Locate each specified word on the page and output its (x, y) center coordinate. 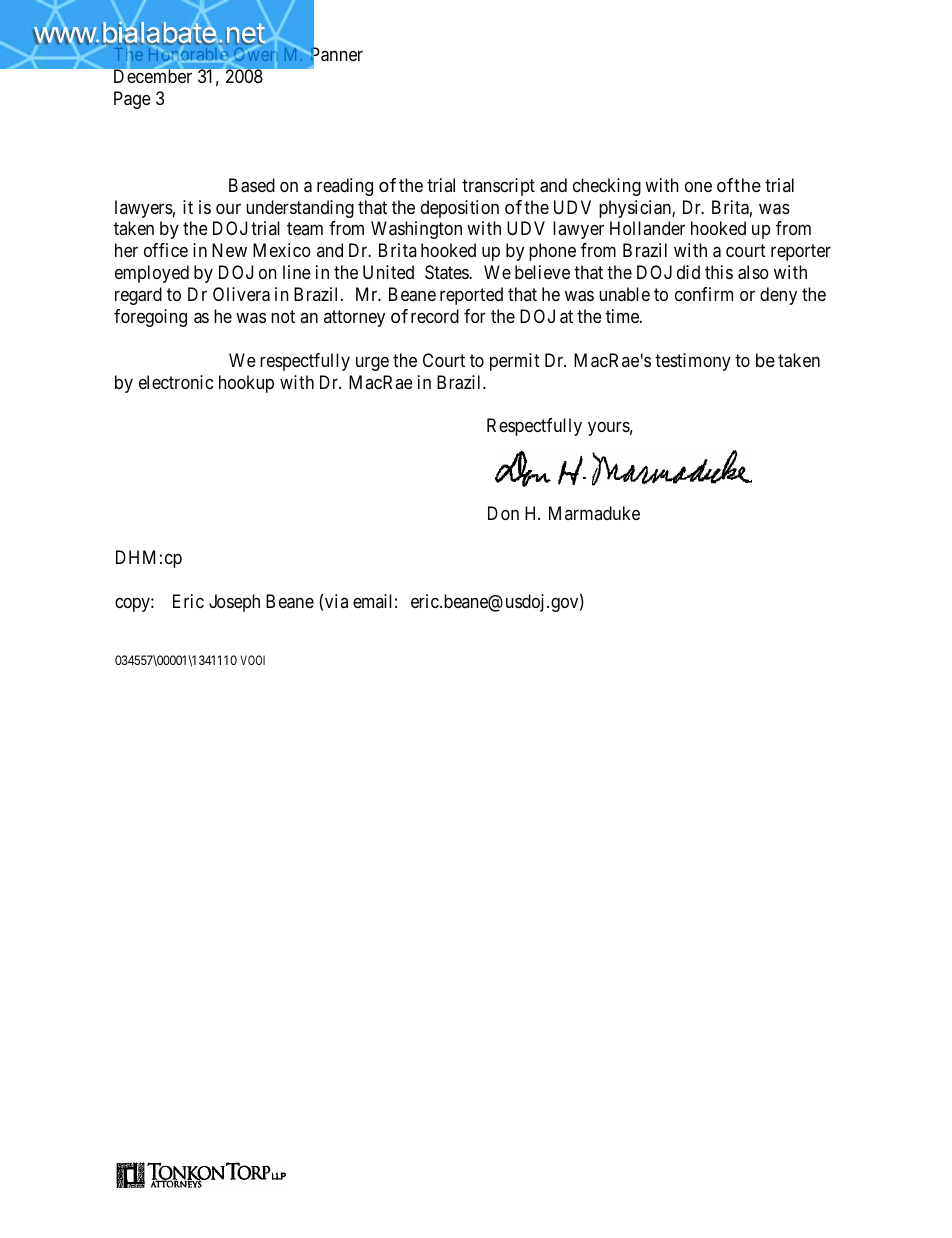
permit (514, 362)
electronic (176, 382)
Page (132, 100)
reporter (801, 253)
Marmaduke (594, 513)
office (166, 250)
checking (607, 187)
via (336, 601)
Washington (416, 230)
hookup (246, 384)
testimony (693, 362)
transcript (498, 187)
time (623, 316)
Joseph (234, 603)
